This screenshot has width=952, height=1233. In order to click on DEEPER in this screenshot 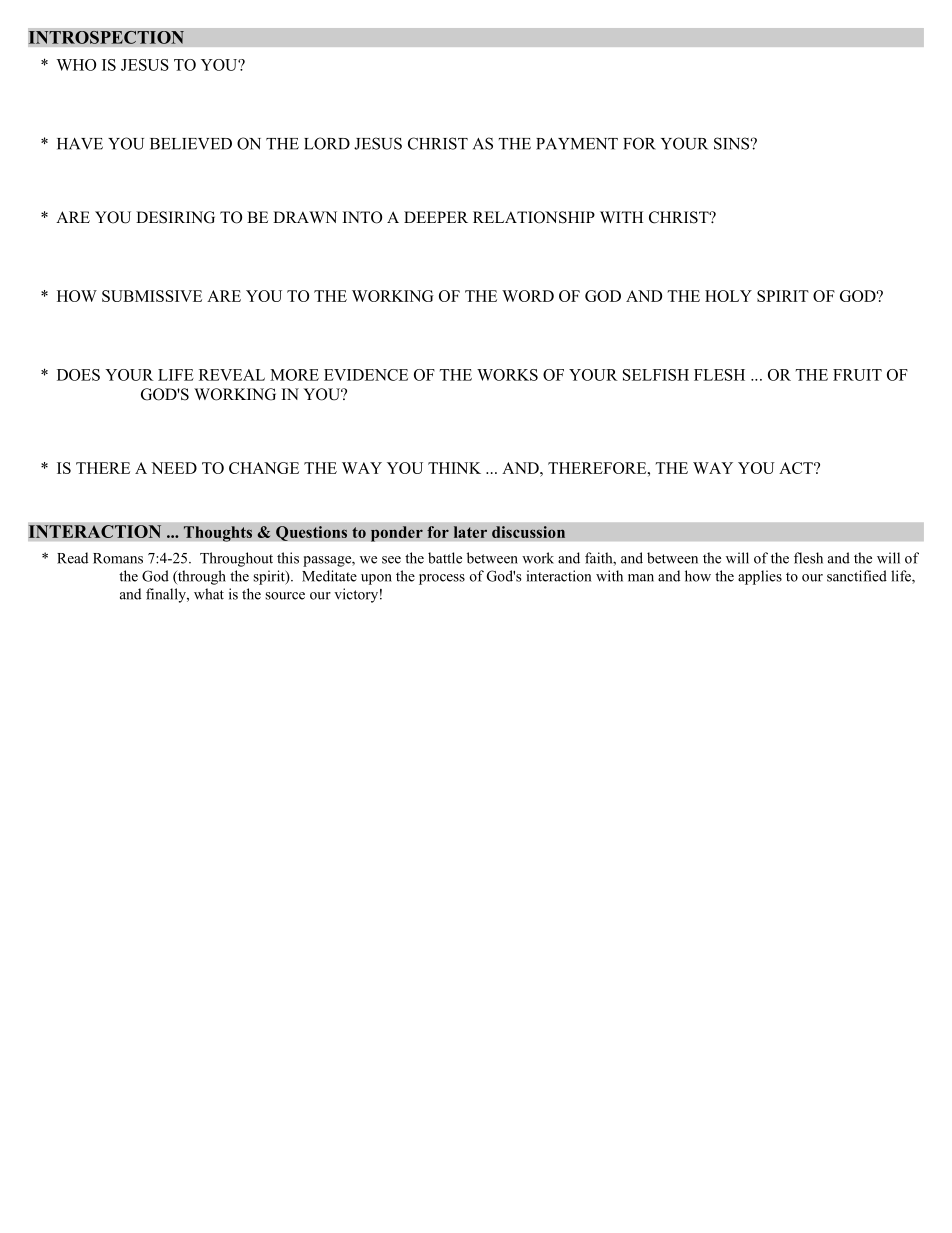, I will do `click(436, 217)`.
